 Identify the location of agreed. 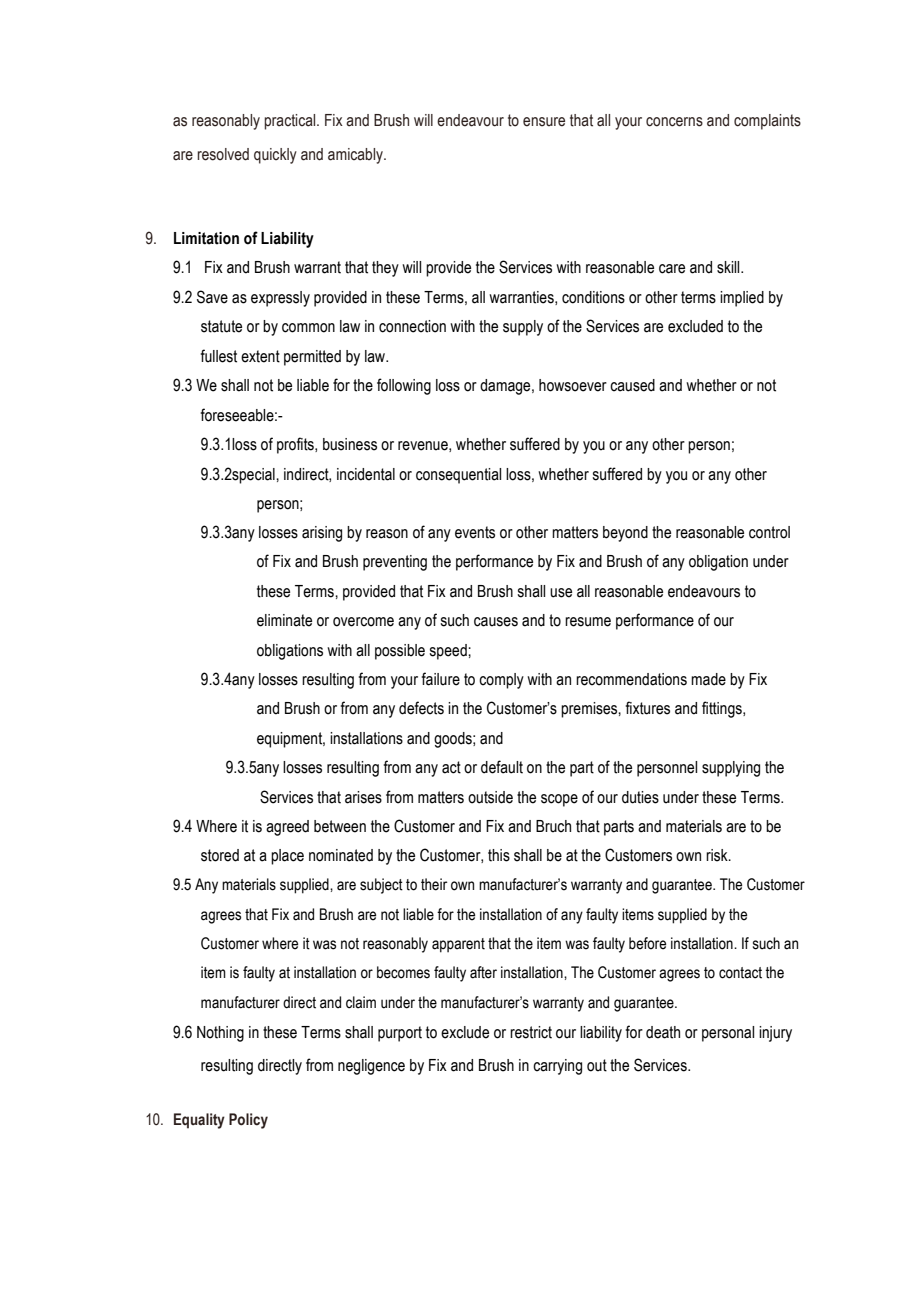
(287, 828).
